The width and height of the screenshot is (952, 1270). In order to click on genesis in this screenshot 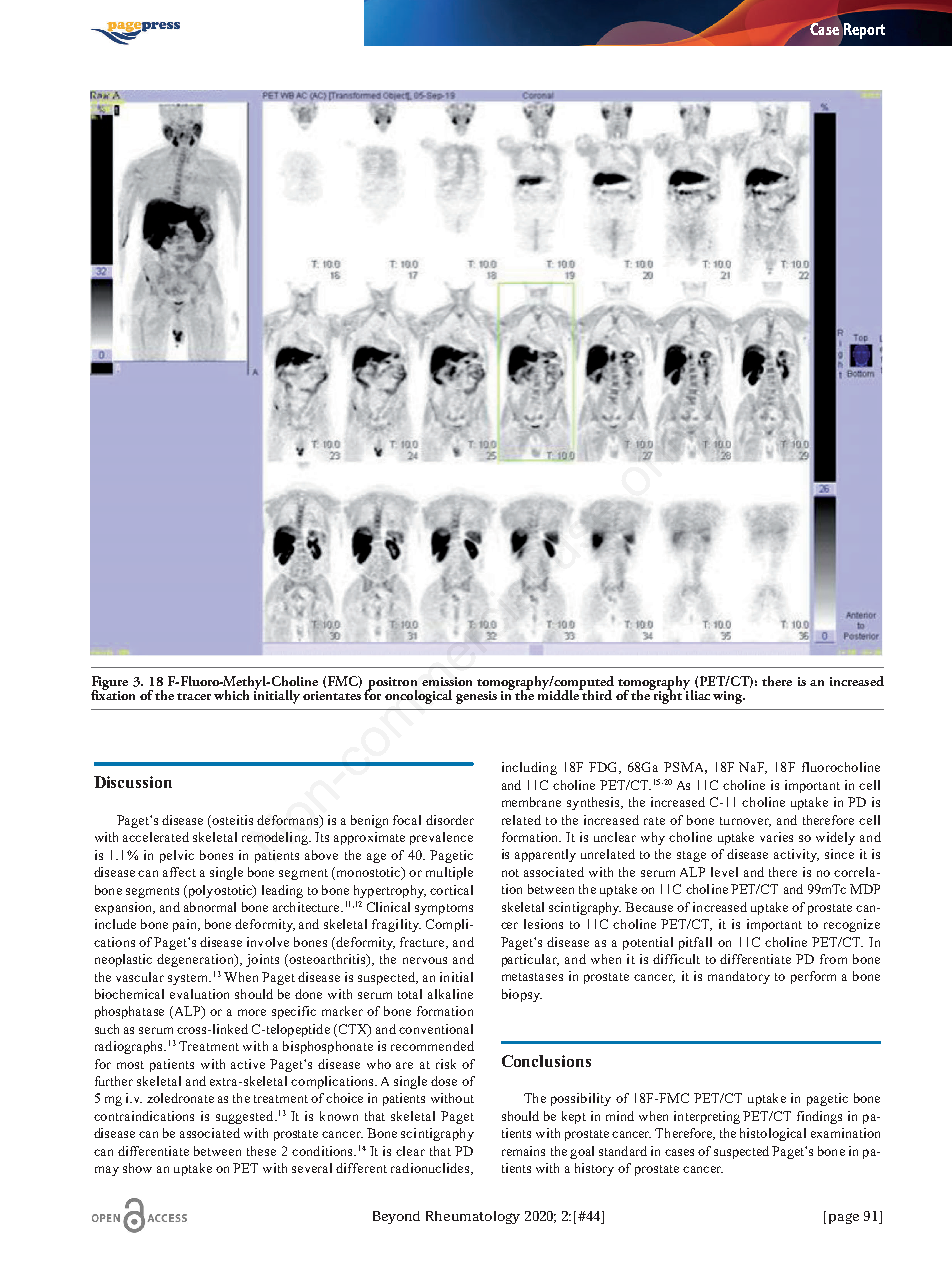, I will do `click(476, 697)`.
